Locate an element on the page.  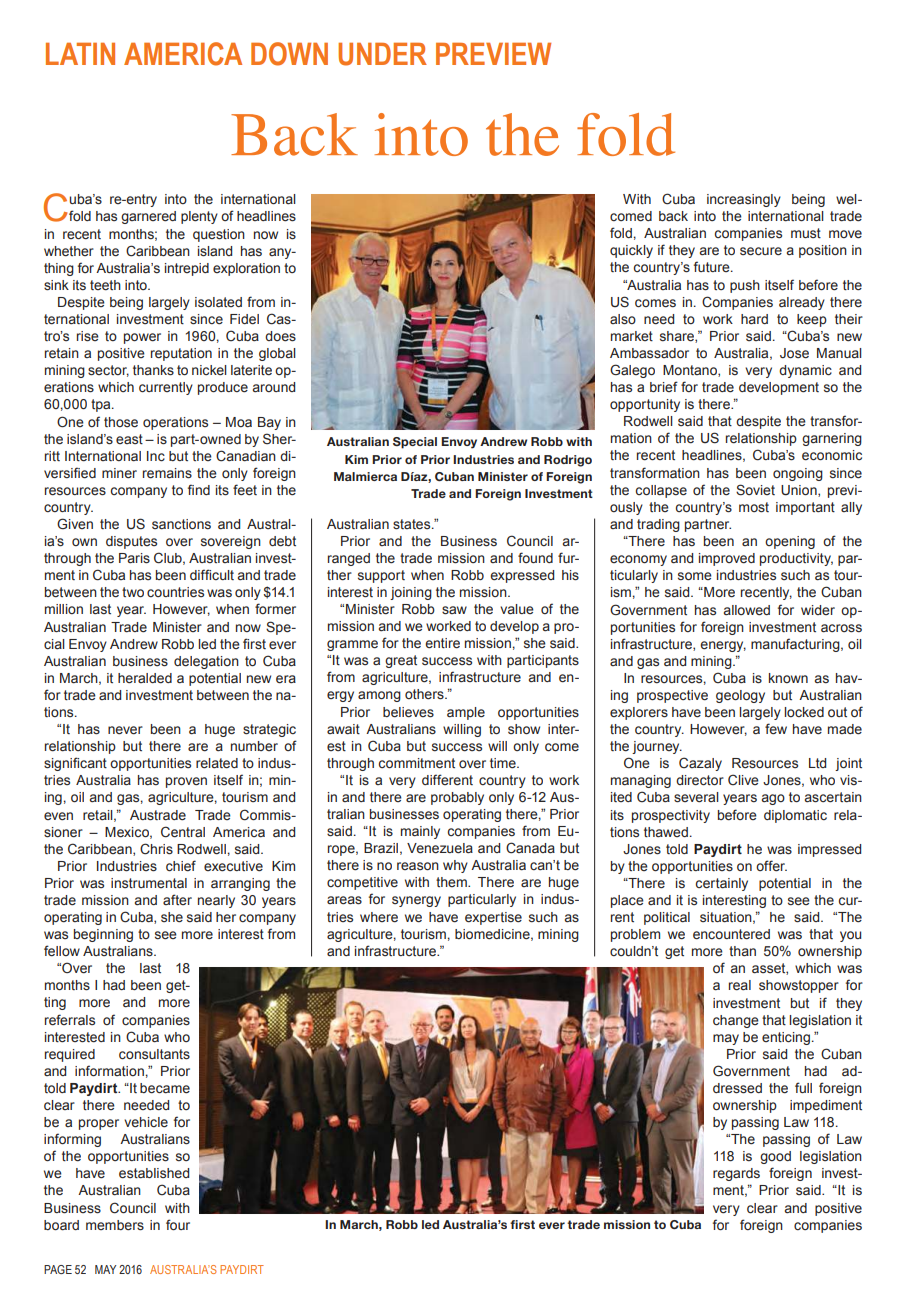
increasingly is located at coordinates (744, 200).
